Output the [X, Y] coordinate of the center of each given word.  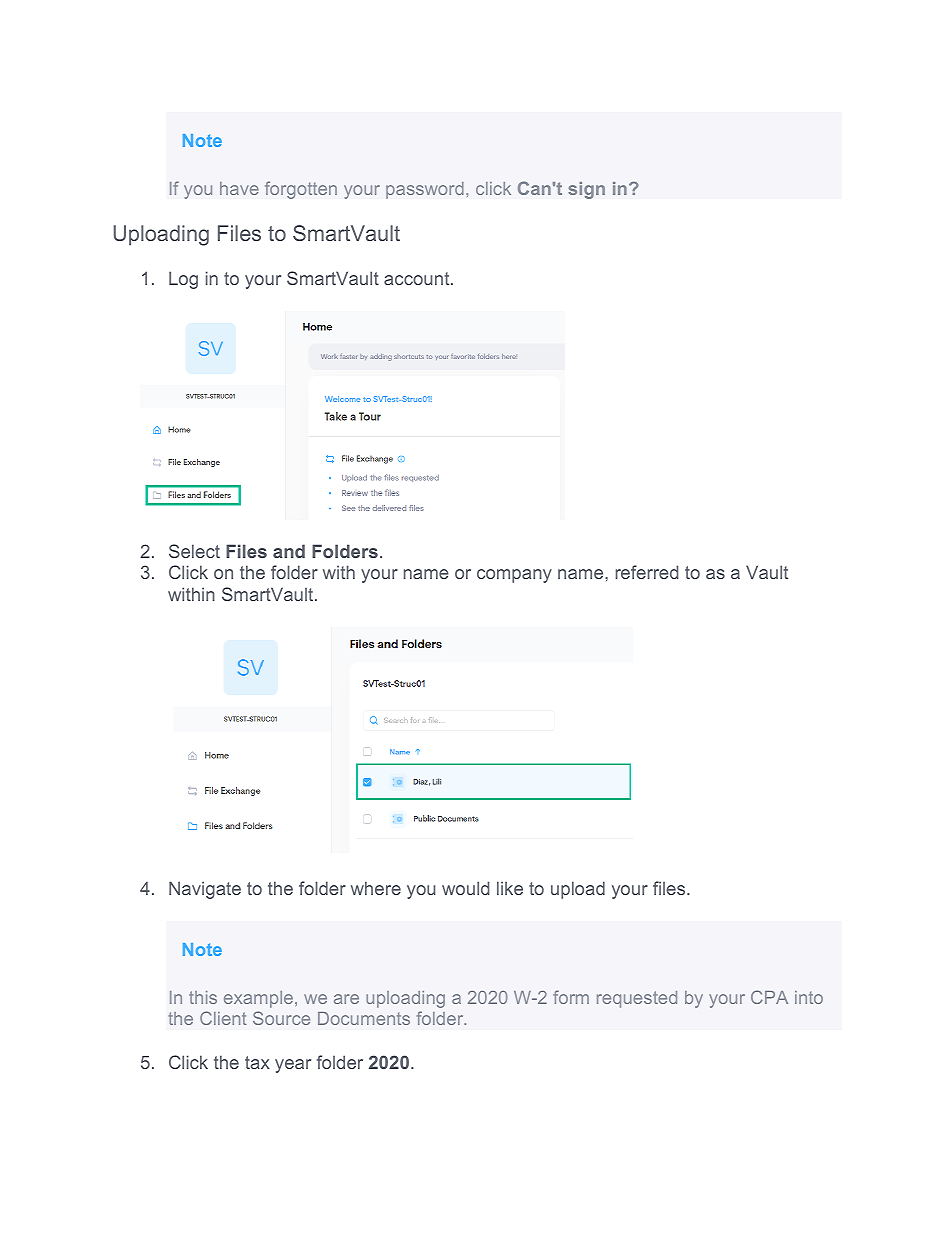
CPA [769, 997]
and [289, 551]
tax [257, 1062]
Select [194, 551]
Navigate [205, 890]
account [418, 278]
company [514, 576]
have [239, 188]
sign [586, 190]
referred [647, 572]
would [465, 888]
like [510, 888]
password [425, 190]
